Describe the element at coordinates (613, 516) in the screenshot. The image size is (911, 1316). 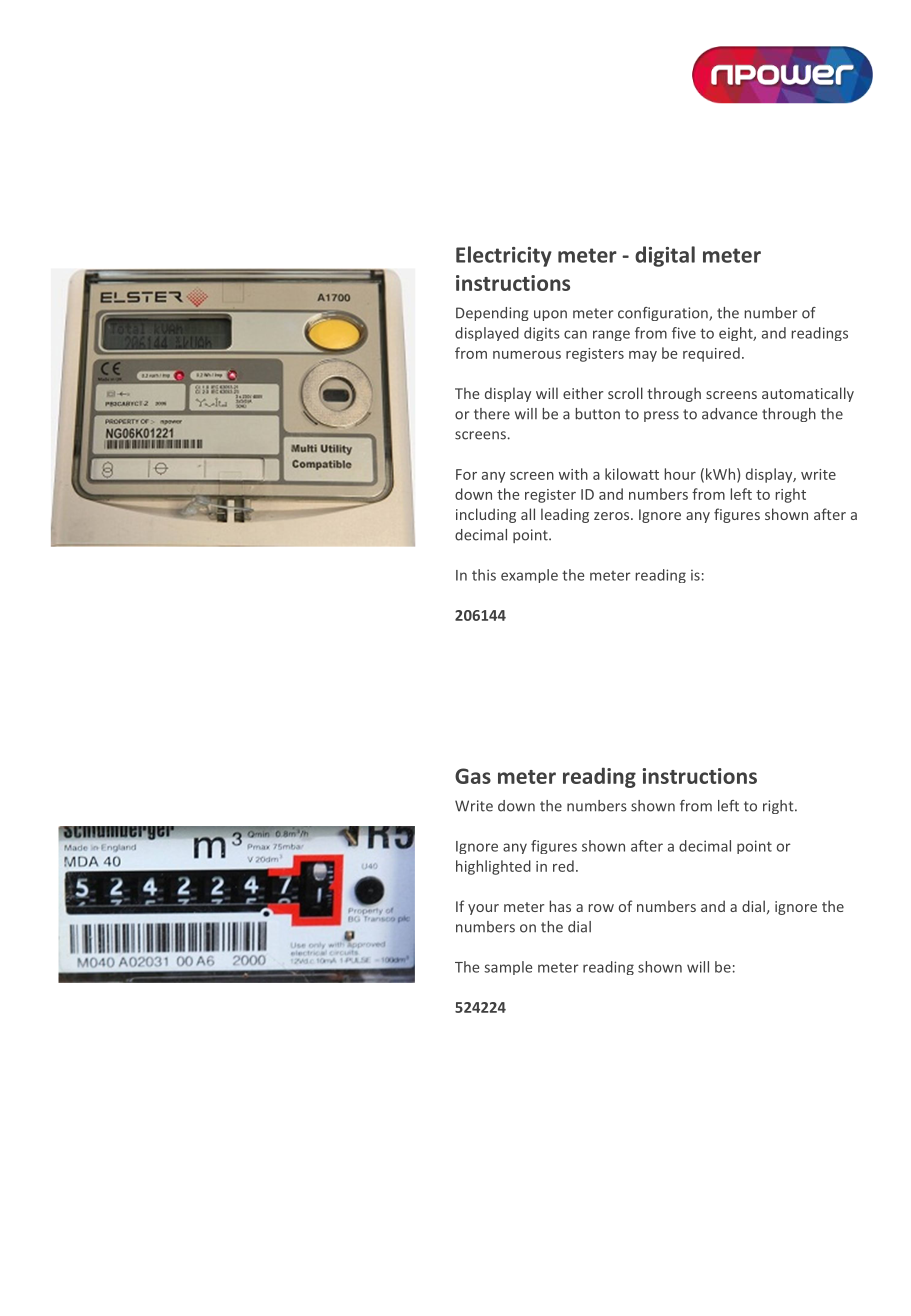
I see `zeros` at that location.
